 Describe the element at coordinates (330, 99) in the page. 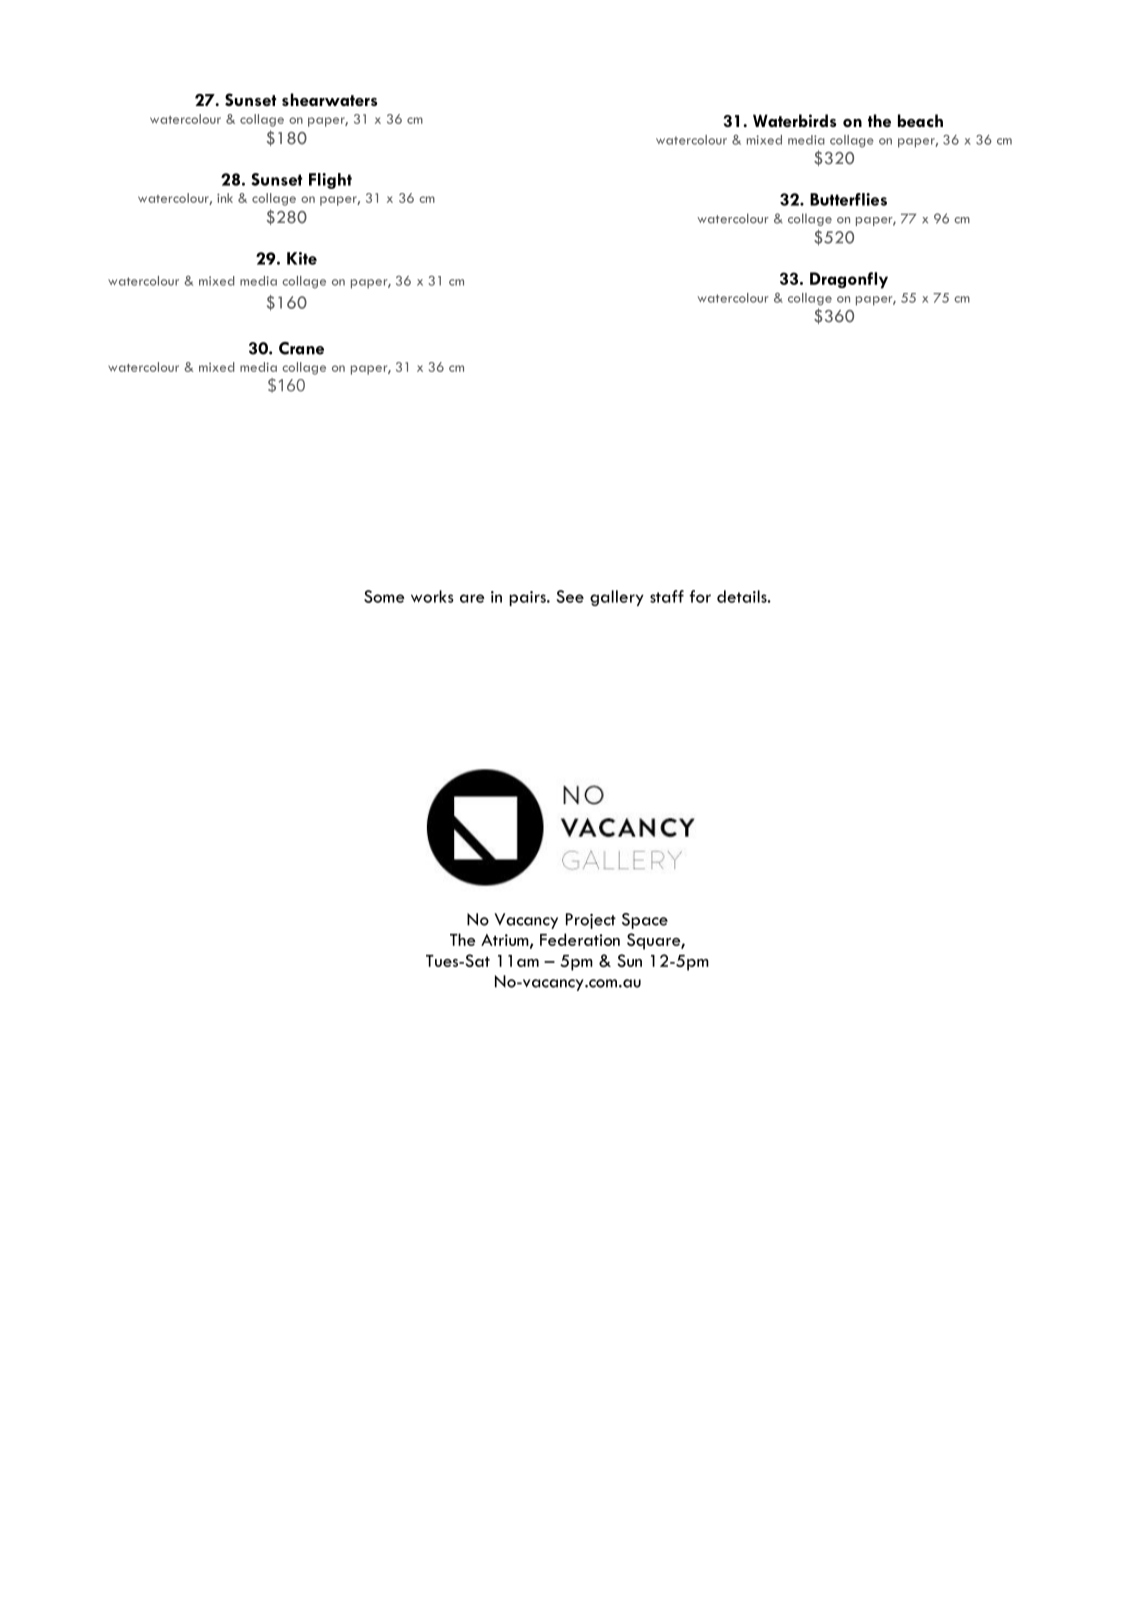

I see `shearwaters` at that location.
